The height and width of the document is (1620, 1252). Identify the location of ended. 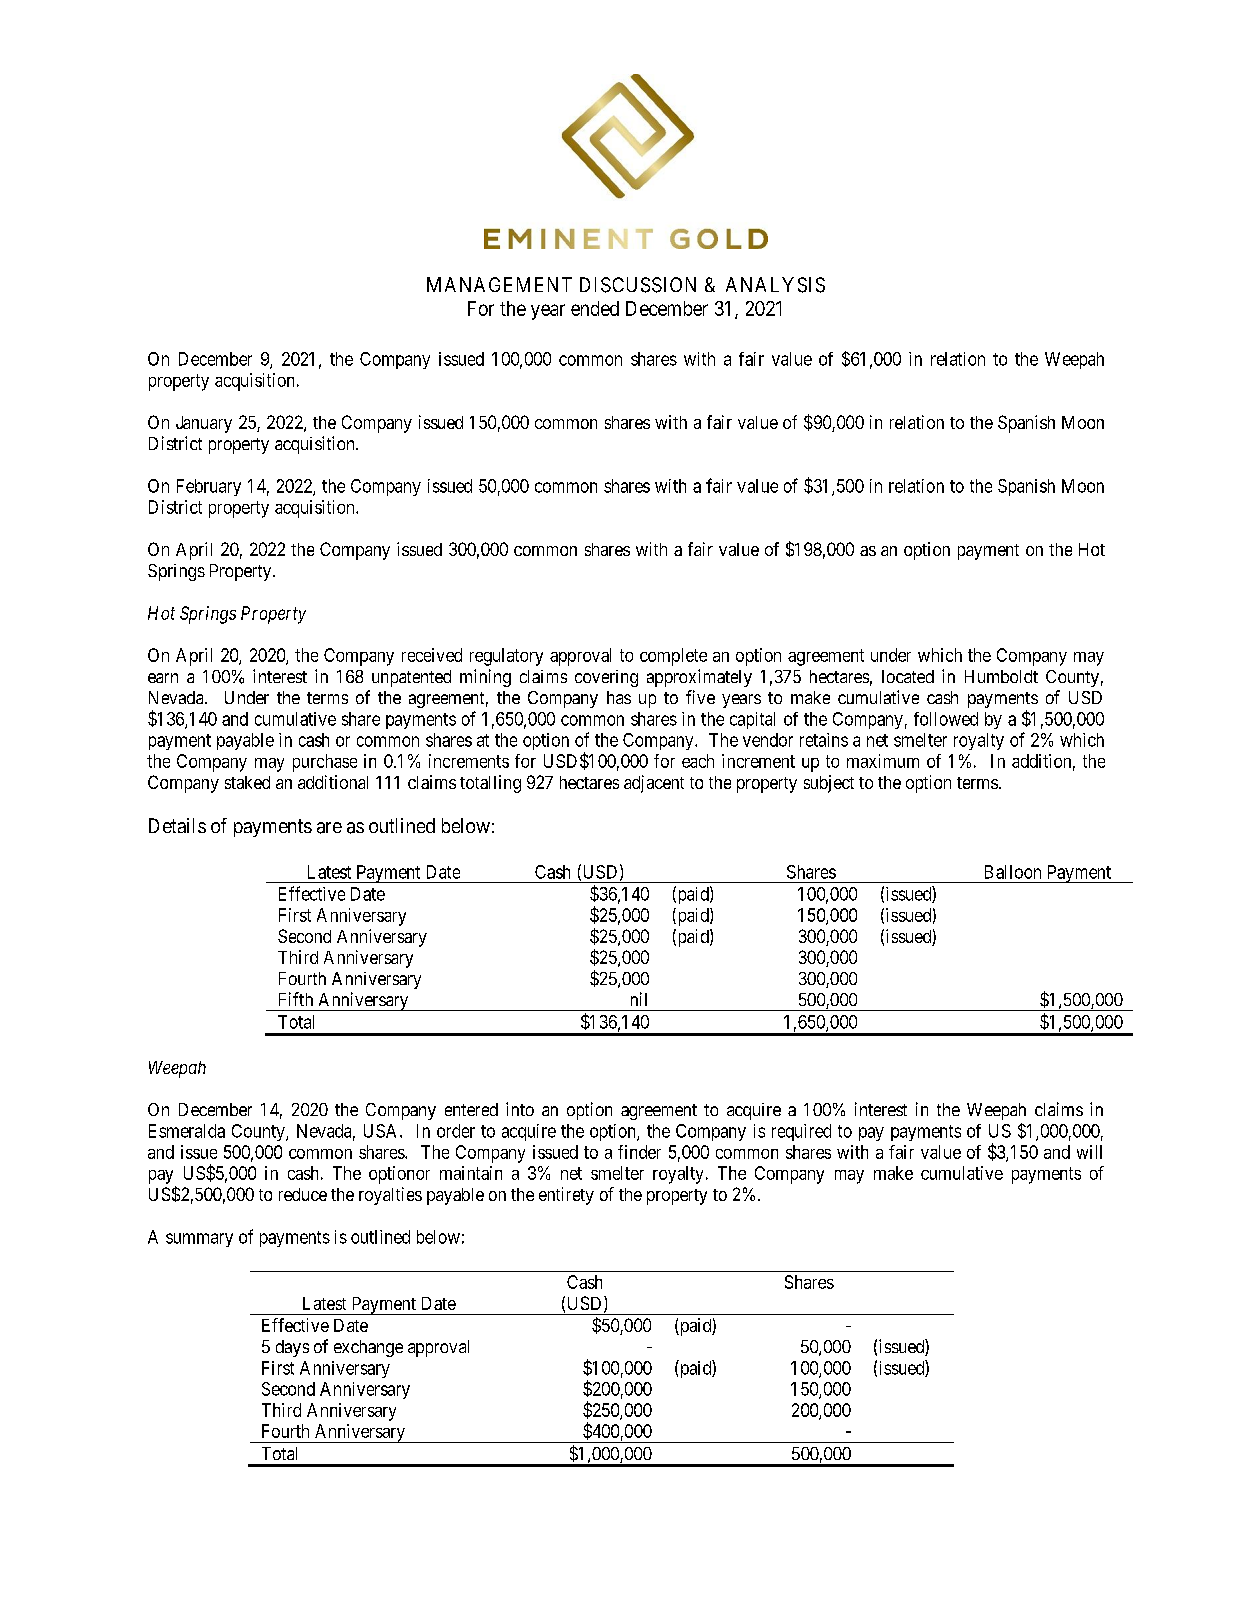
(595, 308).
